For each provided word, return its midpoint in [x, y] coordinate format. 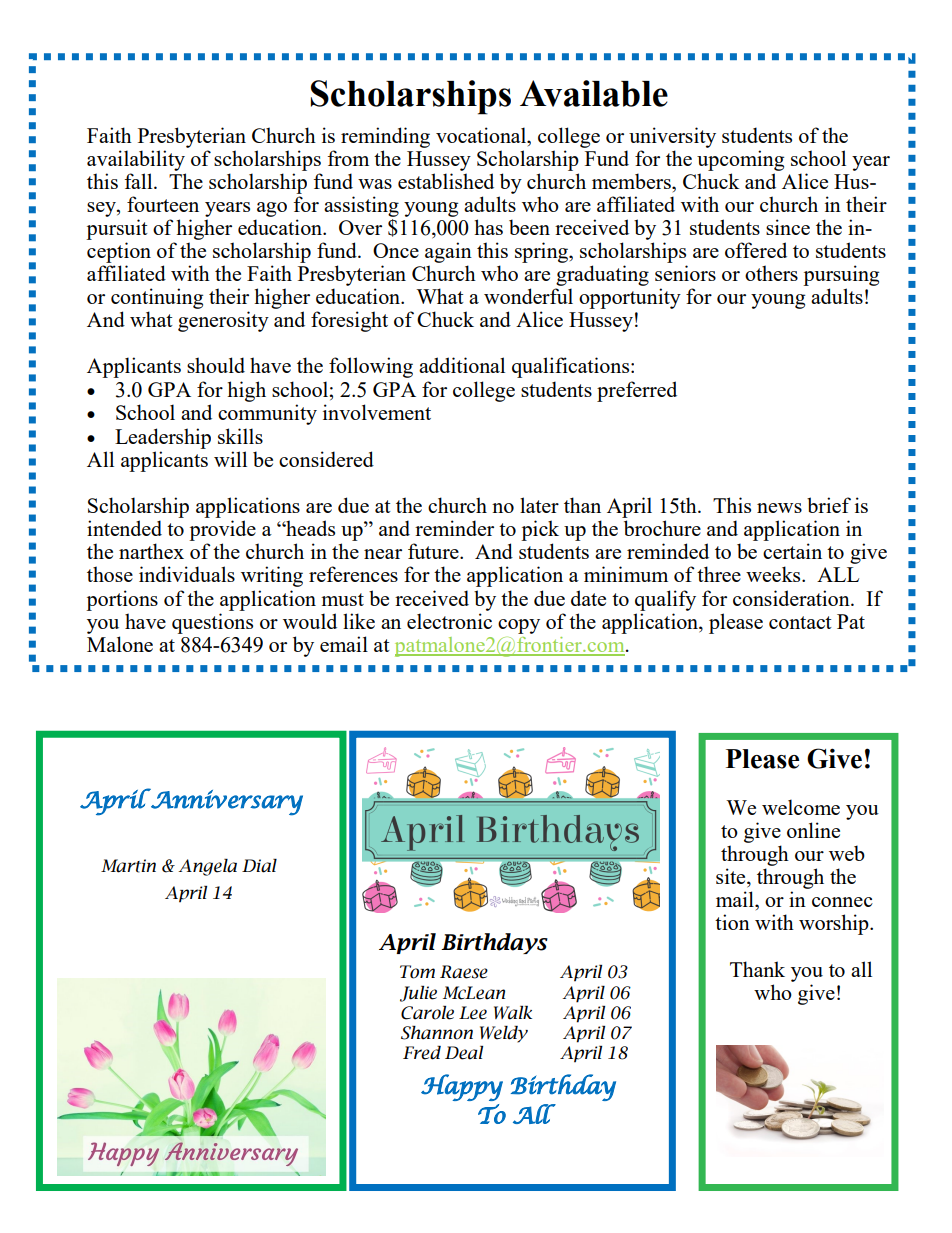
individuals [187, 574]
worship [835, 924]
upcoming [740, 160]
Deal [464, 1053]
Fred [422, 1053]
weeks [774, 574]
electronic [449, 621]
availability [136, 160]
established [446, 181]
